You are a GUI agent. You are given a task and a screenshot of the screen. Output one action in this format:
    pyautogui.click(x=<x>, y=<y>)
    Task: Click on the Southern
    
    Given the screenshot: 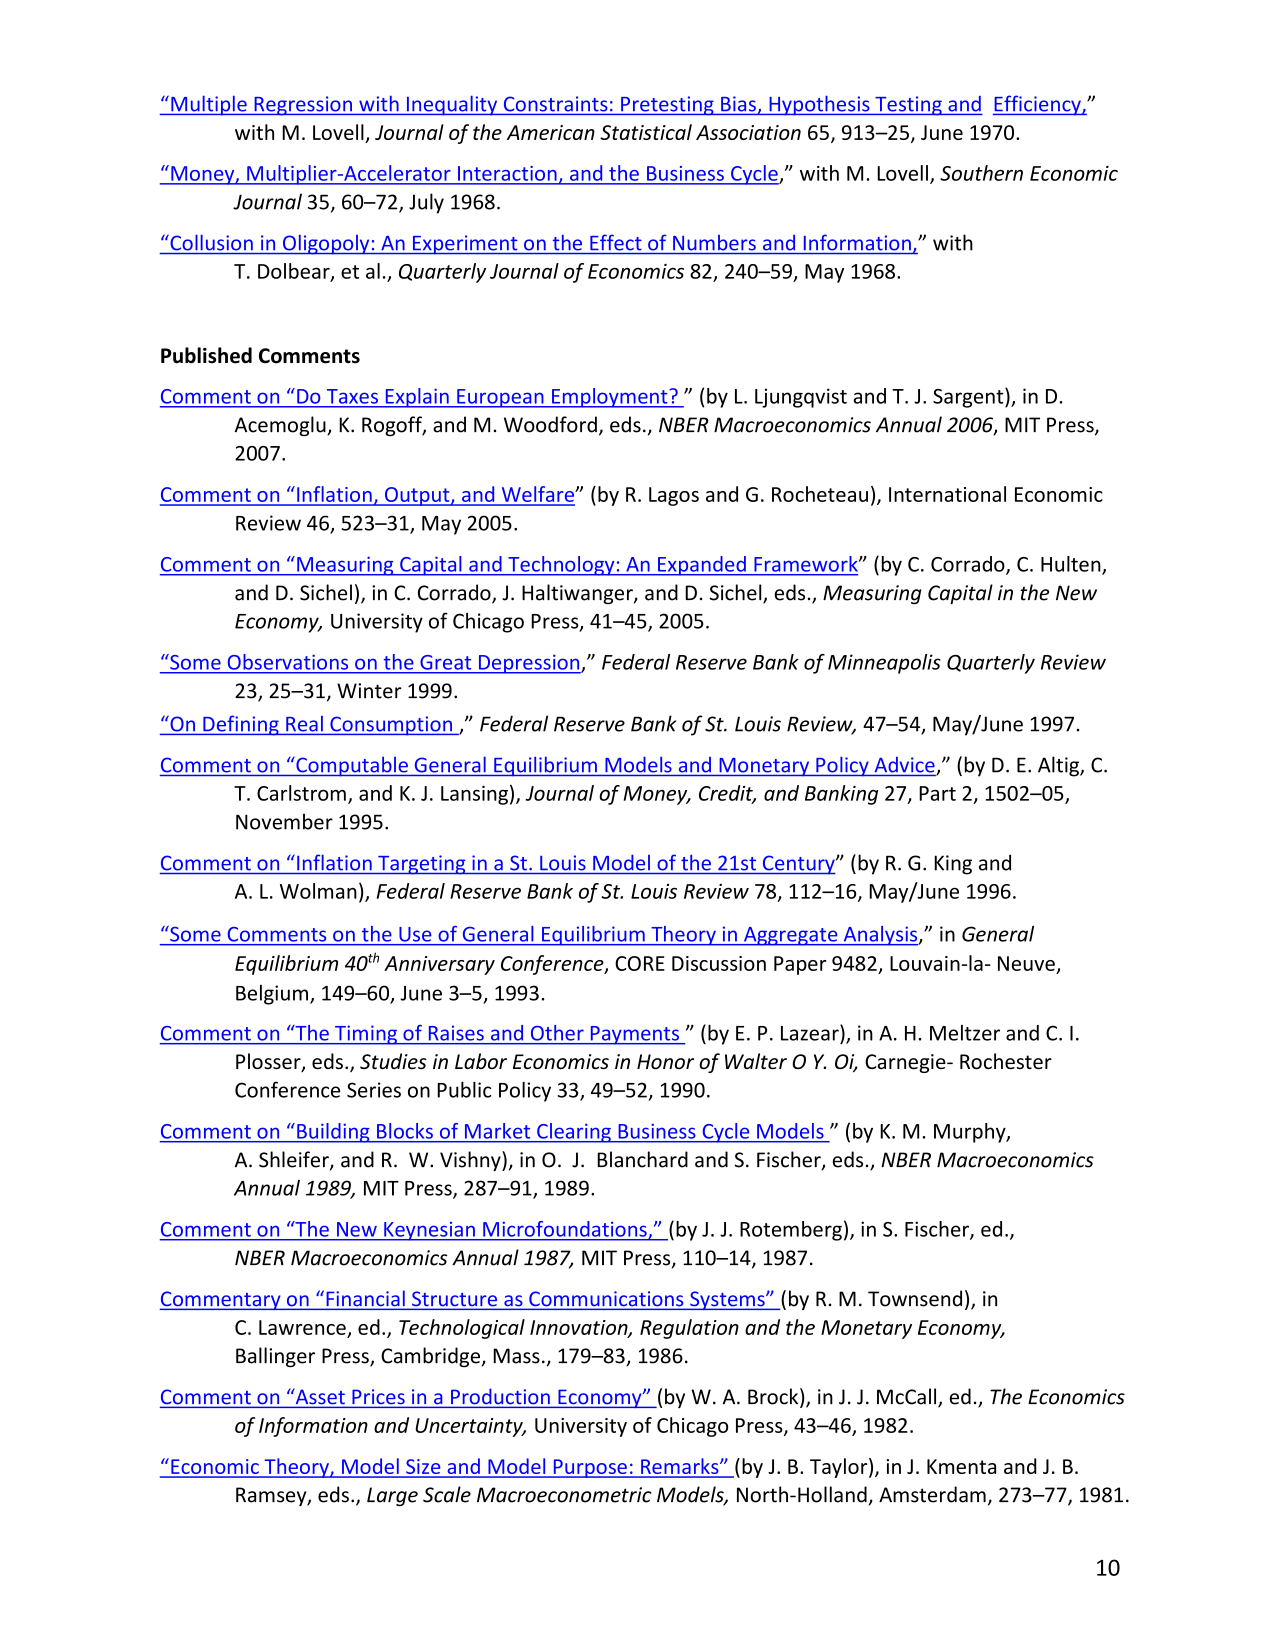 What is the action you would take?
    pyautogui.click(x=981, y=173)
